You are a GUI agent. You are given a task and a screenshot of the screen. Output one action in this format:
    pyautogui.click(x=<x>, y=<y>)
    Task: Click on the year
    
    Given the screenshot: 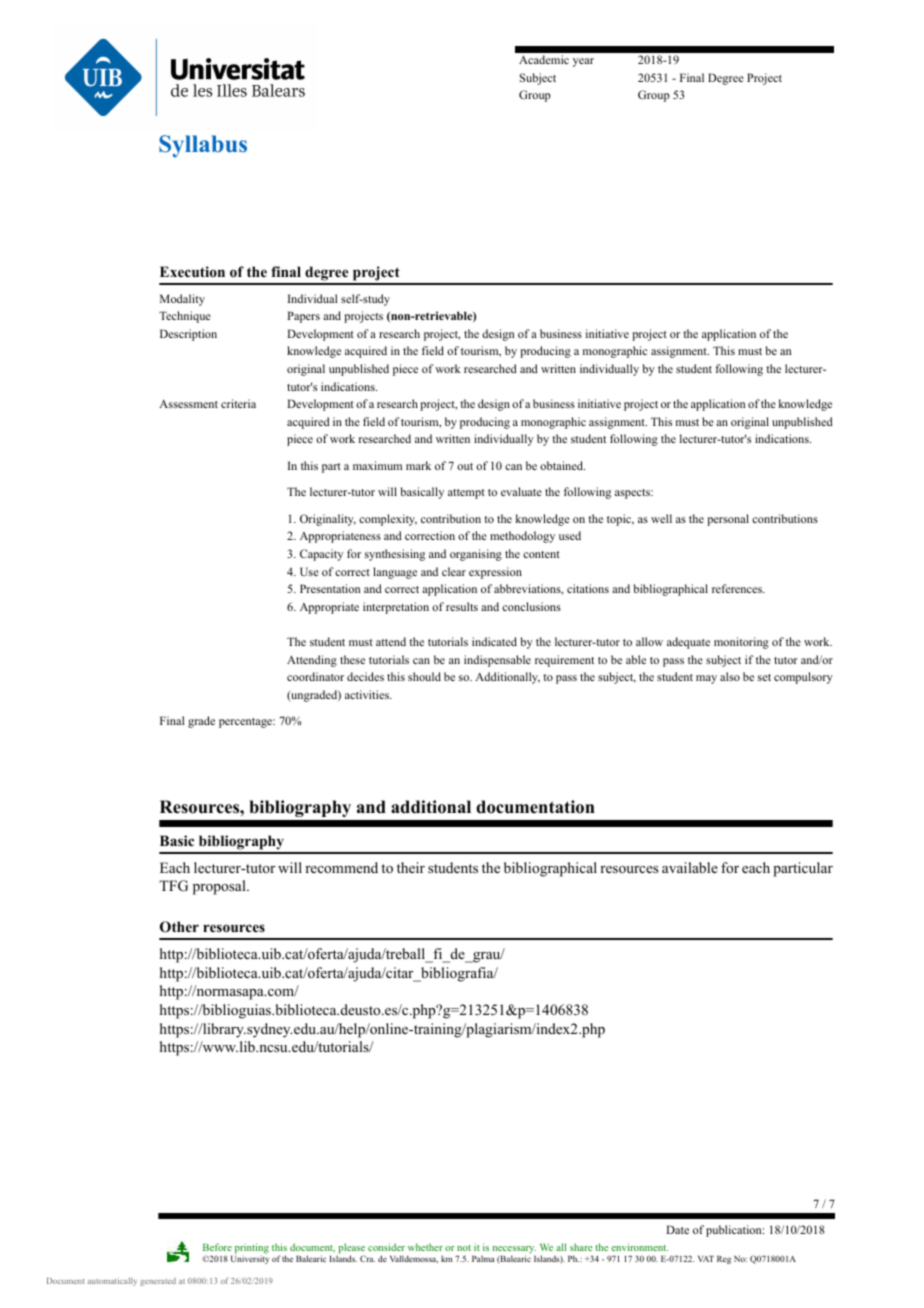 What is the action you would take?
    pyautogui.click(x=583, y=62)
